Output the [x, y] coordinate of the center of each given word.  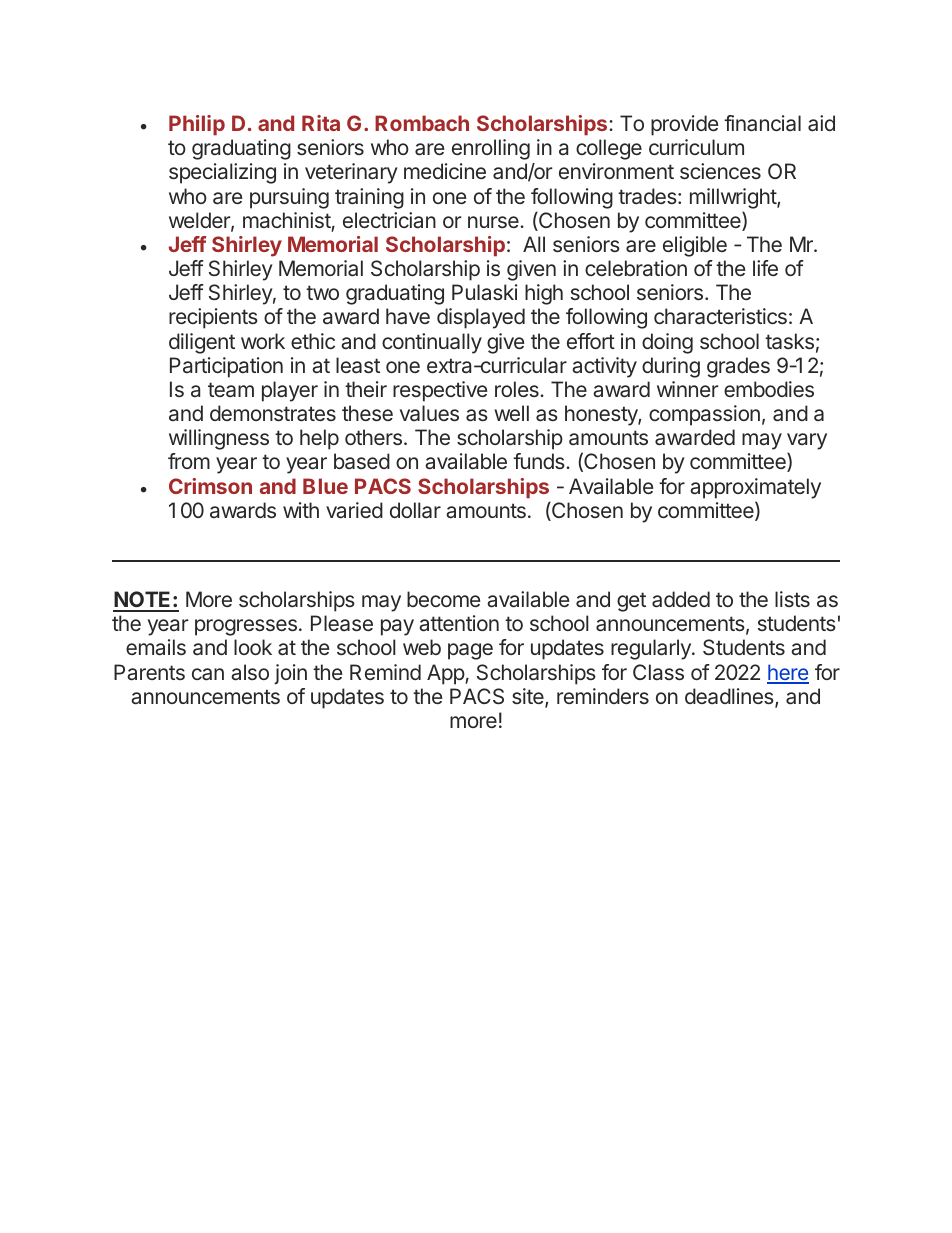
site [529, 697]
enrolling [491, 149]
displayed [481, 318]
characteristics [720, 316]
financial [762, 123]
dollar [415, 510]
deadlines [730, 697]
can [208, 674]
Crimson [210, 486]
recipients [213, 318]
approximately [755, 488]
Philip [197, 125]
